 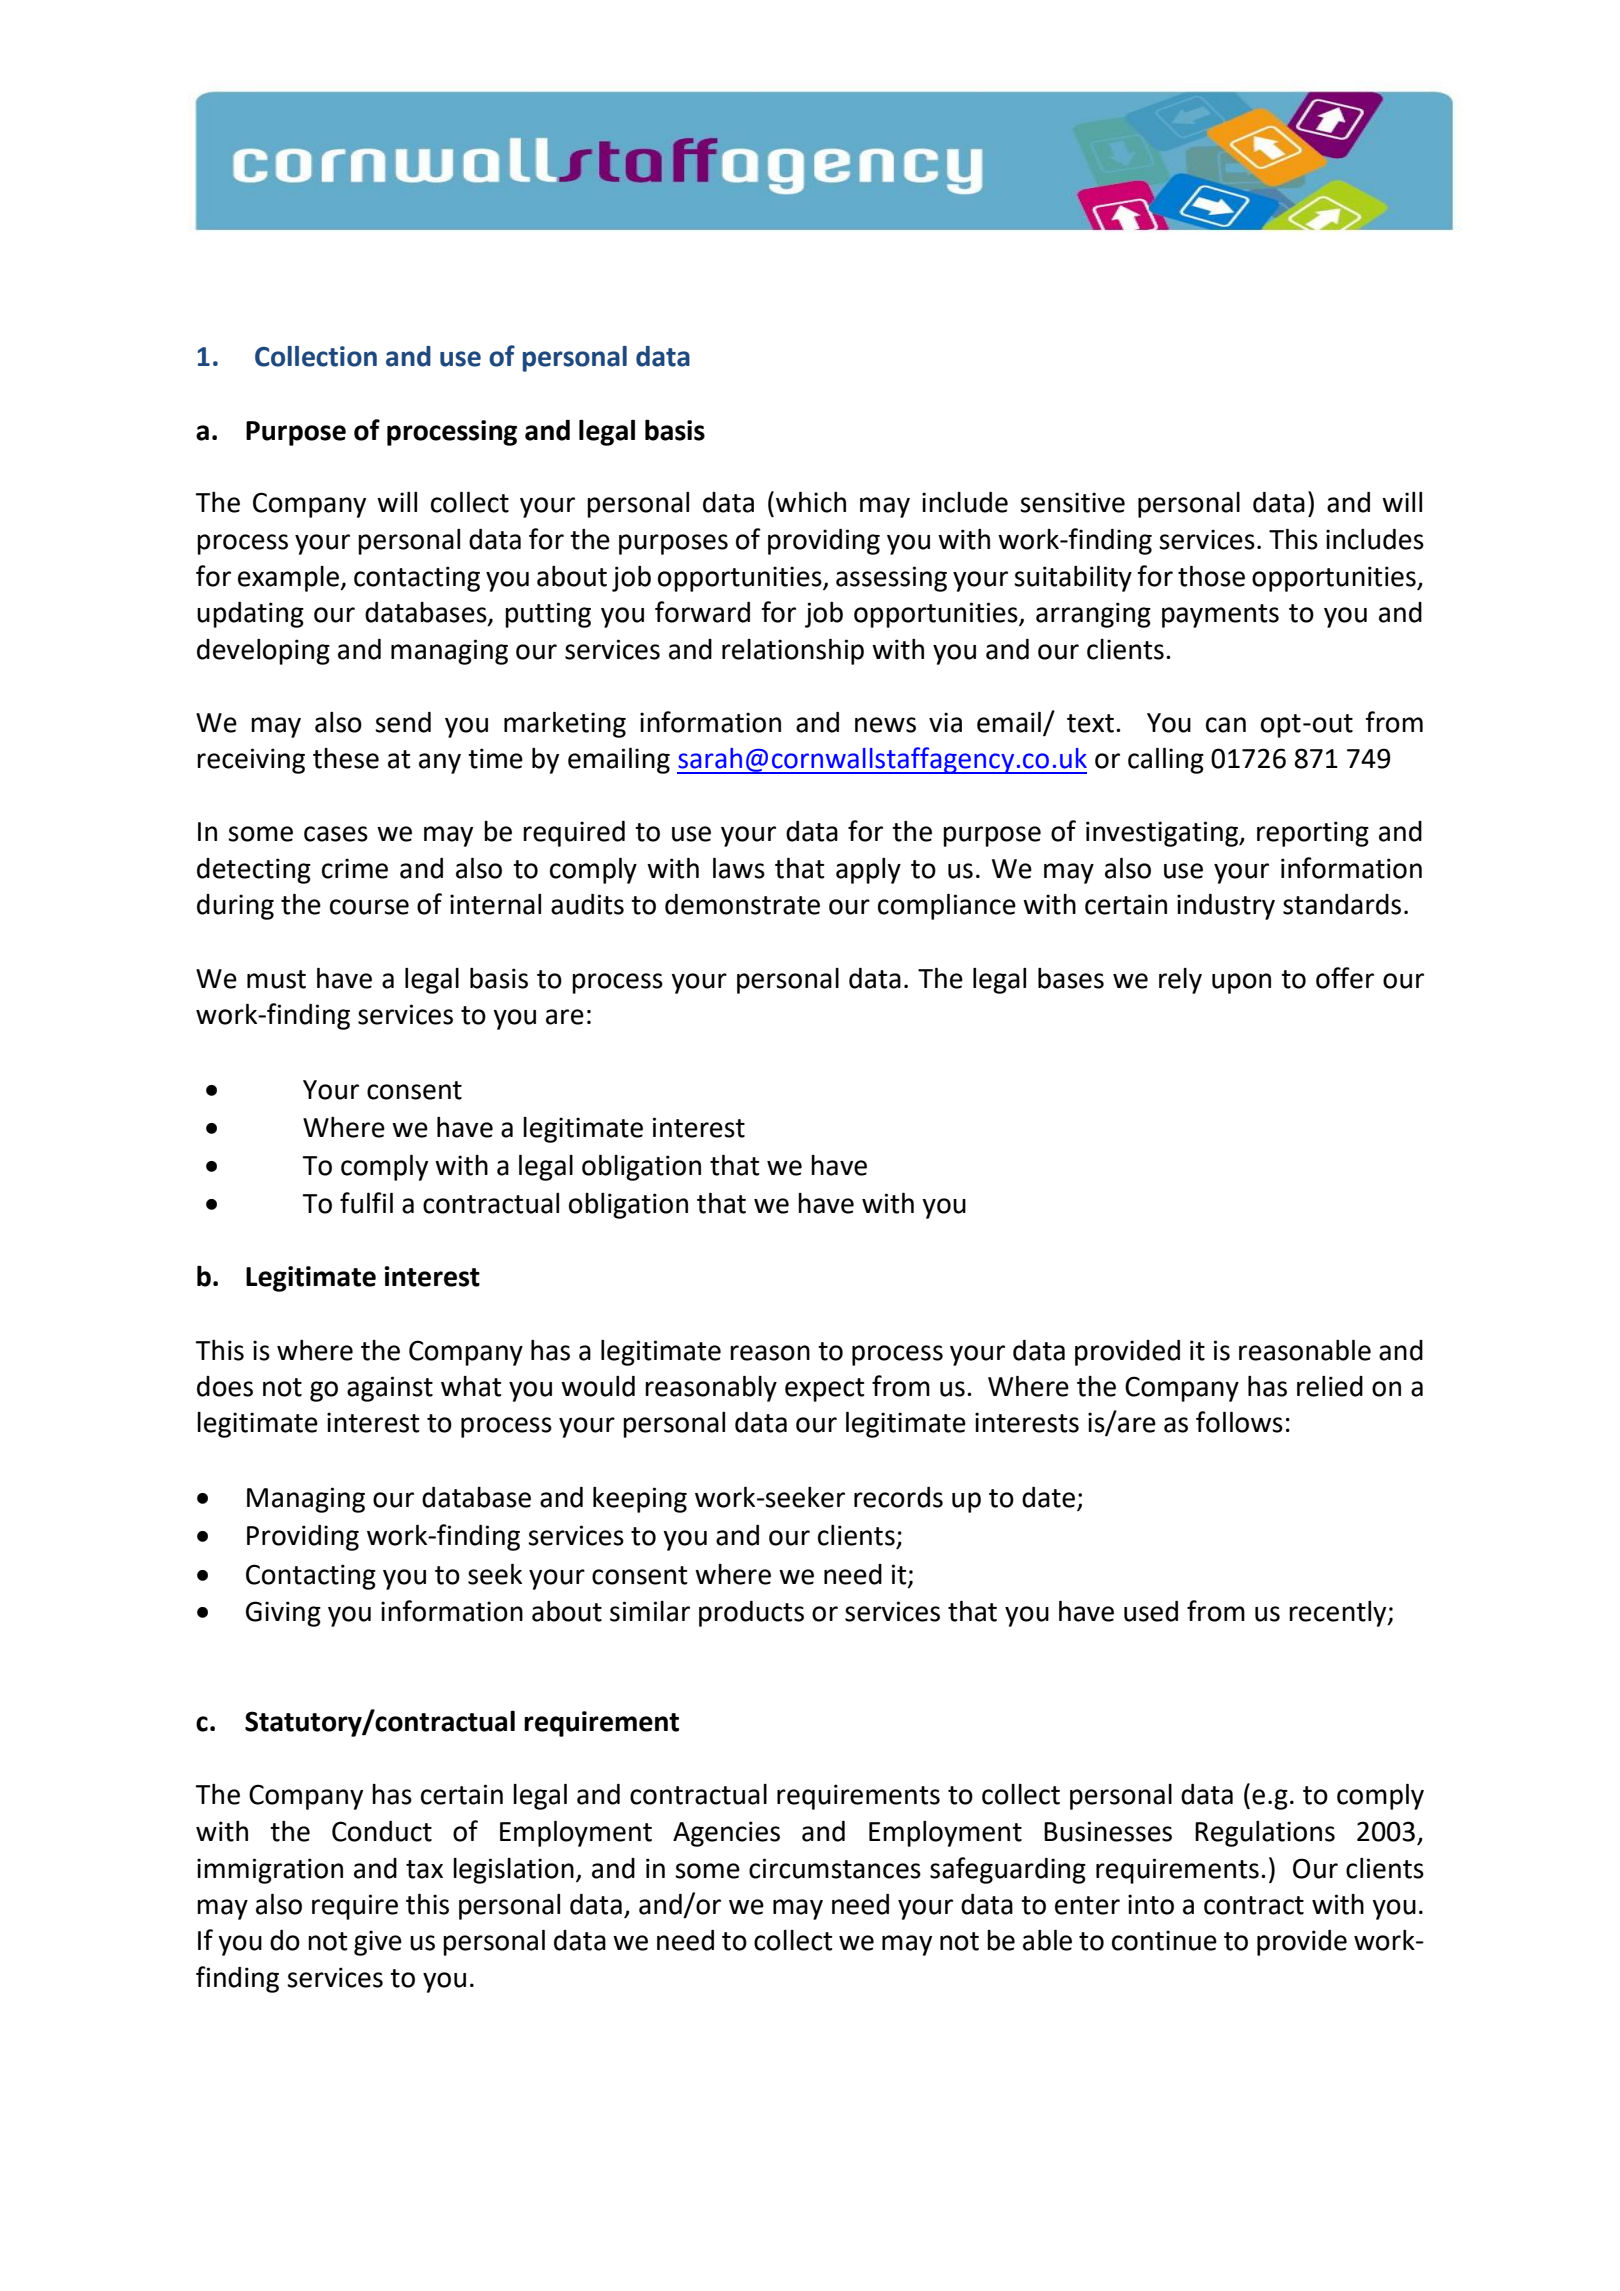 I want to click on which, so click(x=811, y=502).
